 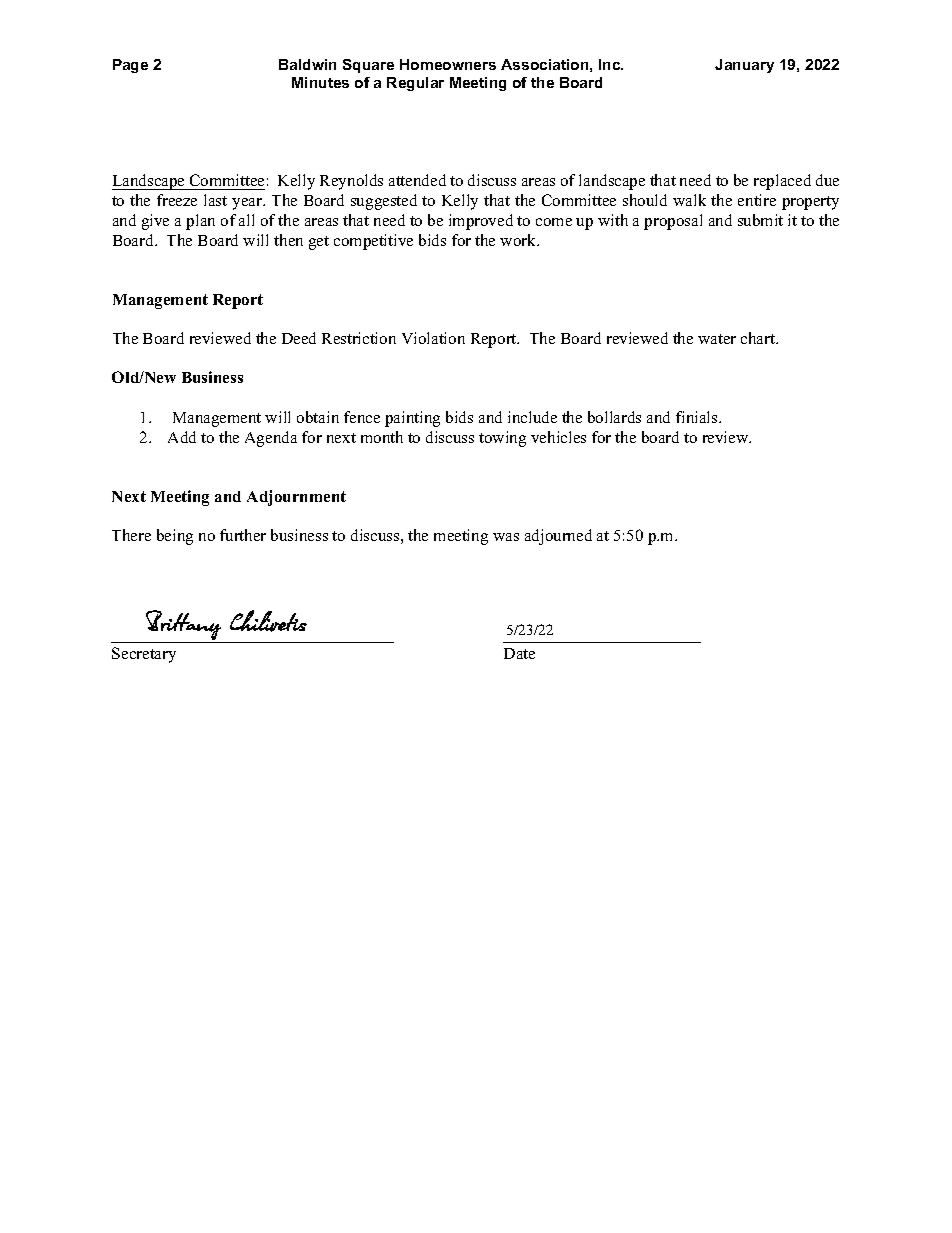 What do you see at coordinates (519, 653) in the screenshot?
I see `Date` at bounding box center [519, 653].
